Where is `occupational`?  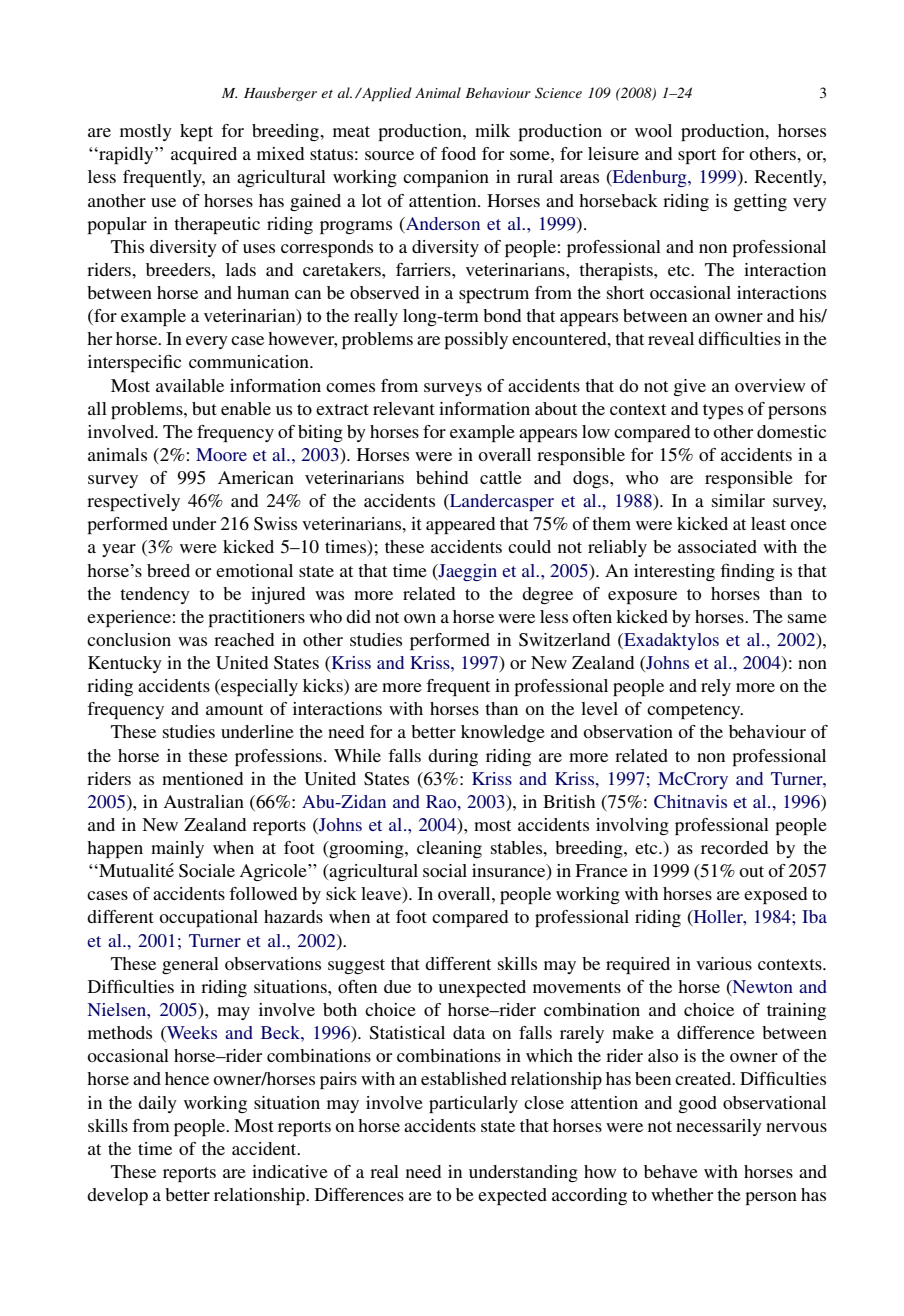
occupational is located at coordinates (208, 918).
